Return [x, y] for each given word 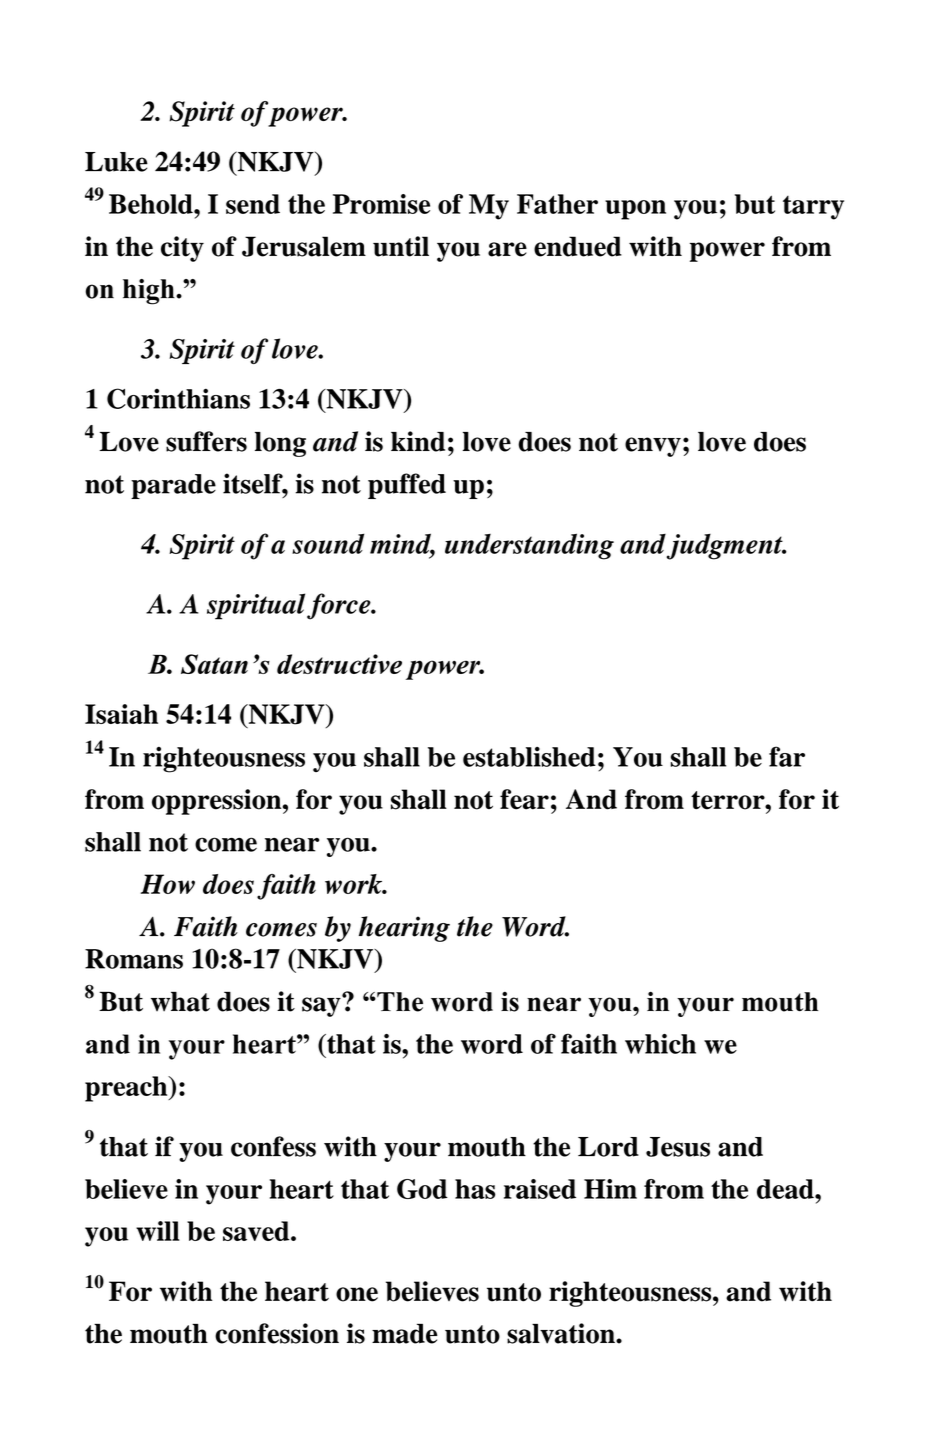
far [787, 756]
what [180, 1002]
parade [173, 486]
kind [418, 441]
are [507, 249]
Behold [152, 204]
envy [653, 447]
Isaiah [121, 714]
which [660, 1044]
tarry [813, 208]
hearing [404, 929]
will [158, 1231]
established [529, 757]
